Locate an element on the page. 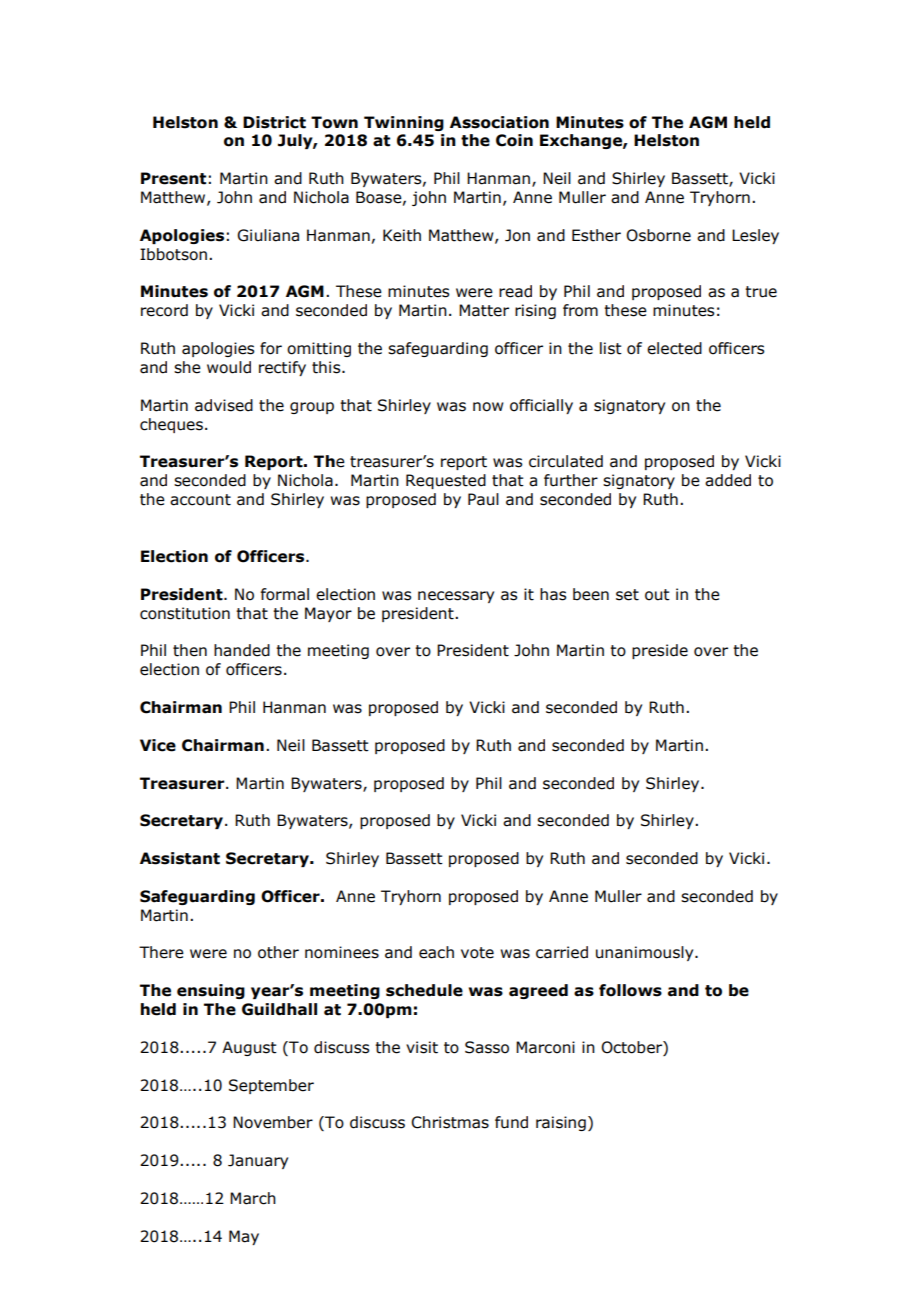  raising is located at coordinates (561, 1123).
